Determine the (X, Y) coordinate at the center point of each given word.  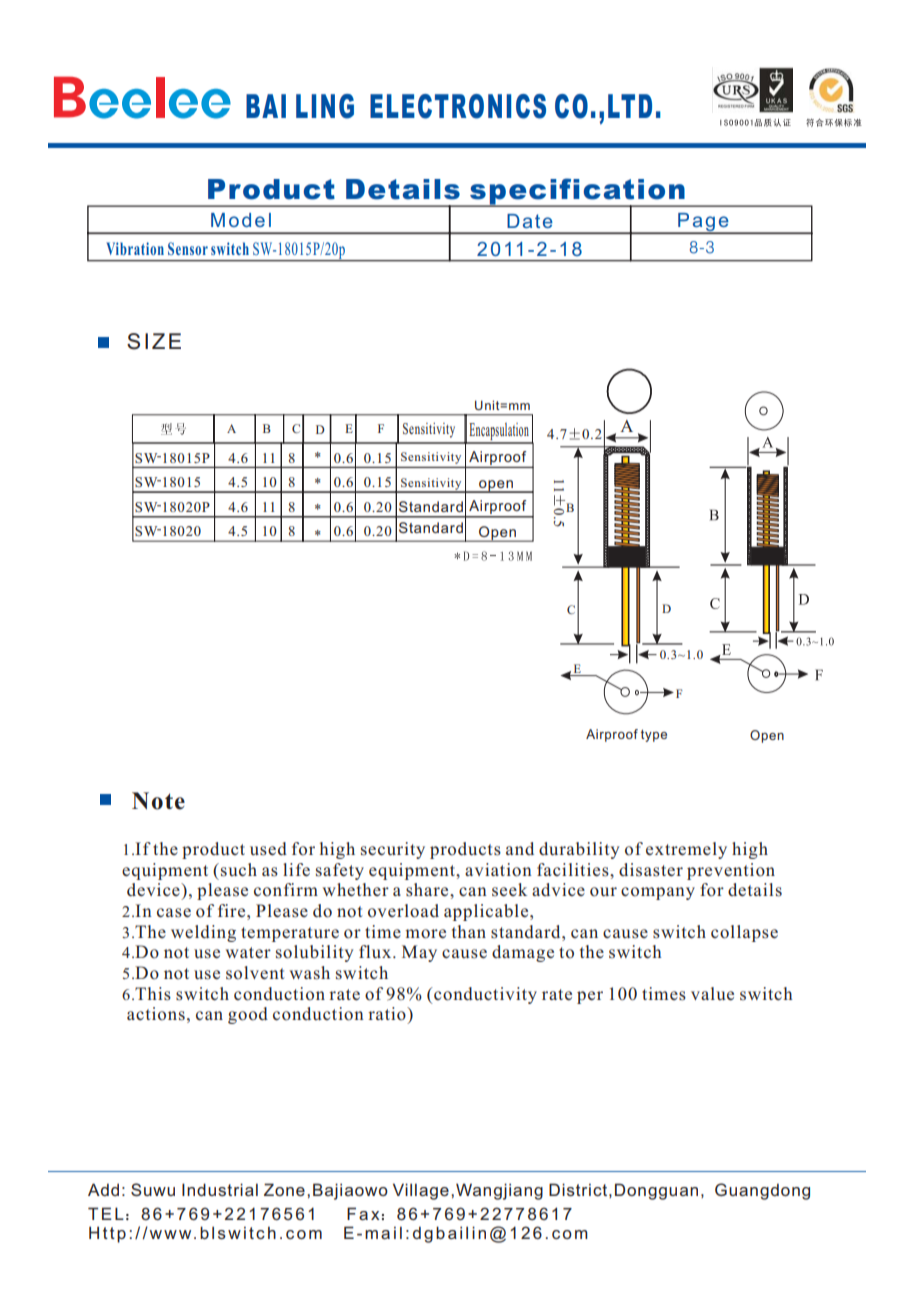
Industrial (220, 1189)
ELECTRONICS (458, 106)
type (654, 736)
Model (241, 220)
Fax (363, 1213)
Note (158, 801)
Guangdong (762, 1191)
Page (703, 223)
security (393, 850)
